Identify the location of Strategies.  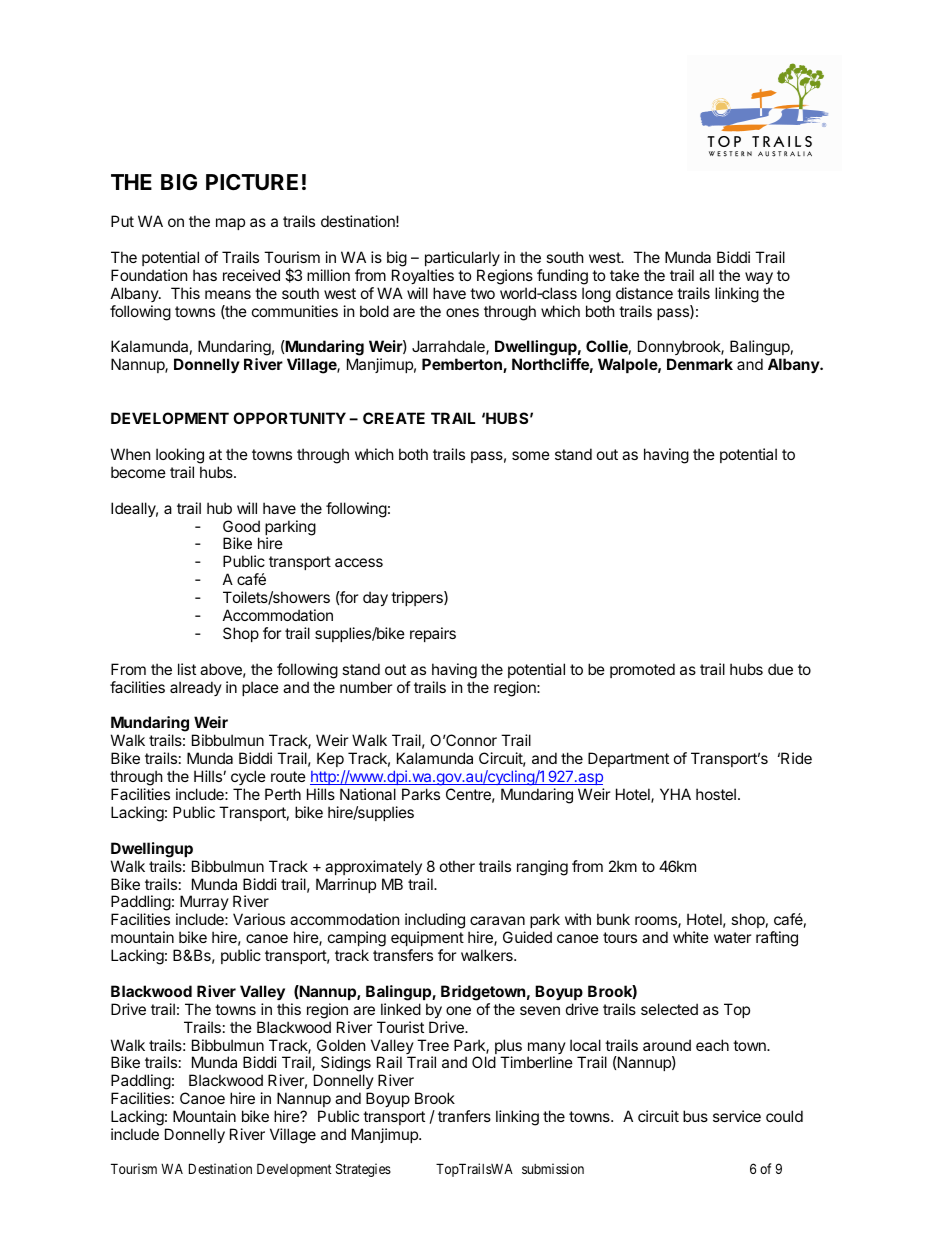
(363, 1170).
